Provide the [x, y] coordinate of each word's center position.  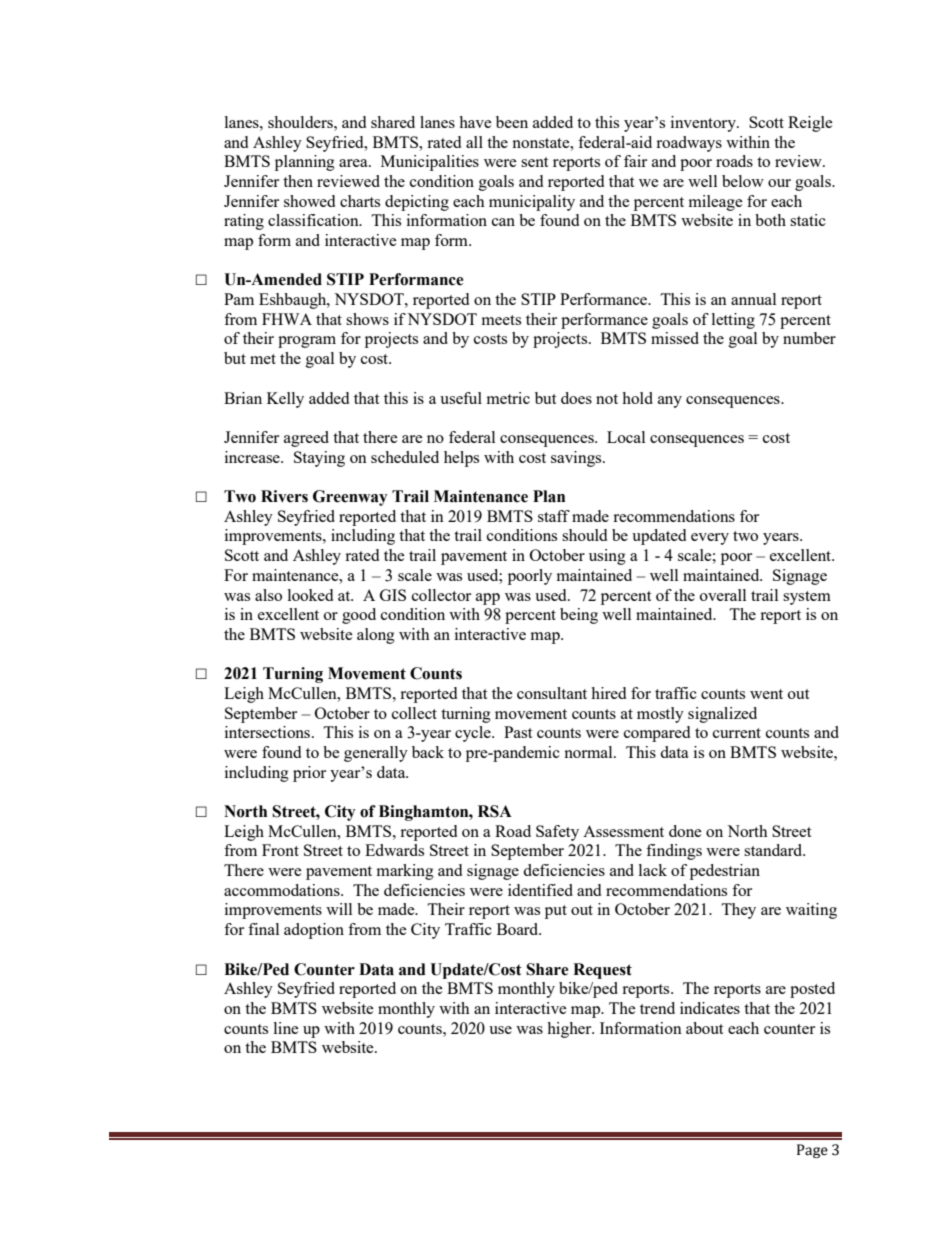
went [766, 694]
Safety [557, 833]
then [298, 181]
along [376, 636]
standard [774, 850]
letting [733, 321]
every [710, 539]
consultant [552, 693]
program [307, 342]
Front [280, 850]
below [743, 181]
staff [554, 516]
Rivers [284, 496]
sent [534, 162]
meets [501, 320]
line [286, 1028]
